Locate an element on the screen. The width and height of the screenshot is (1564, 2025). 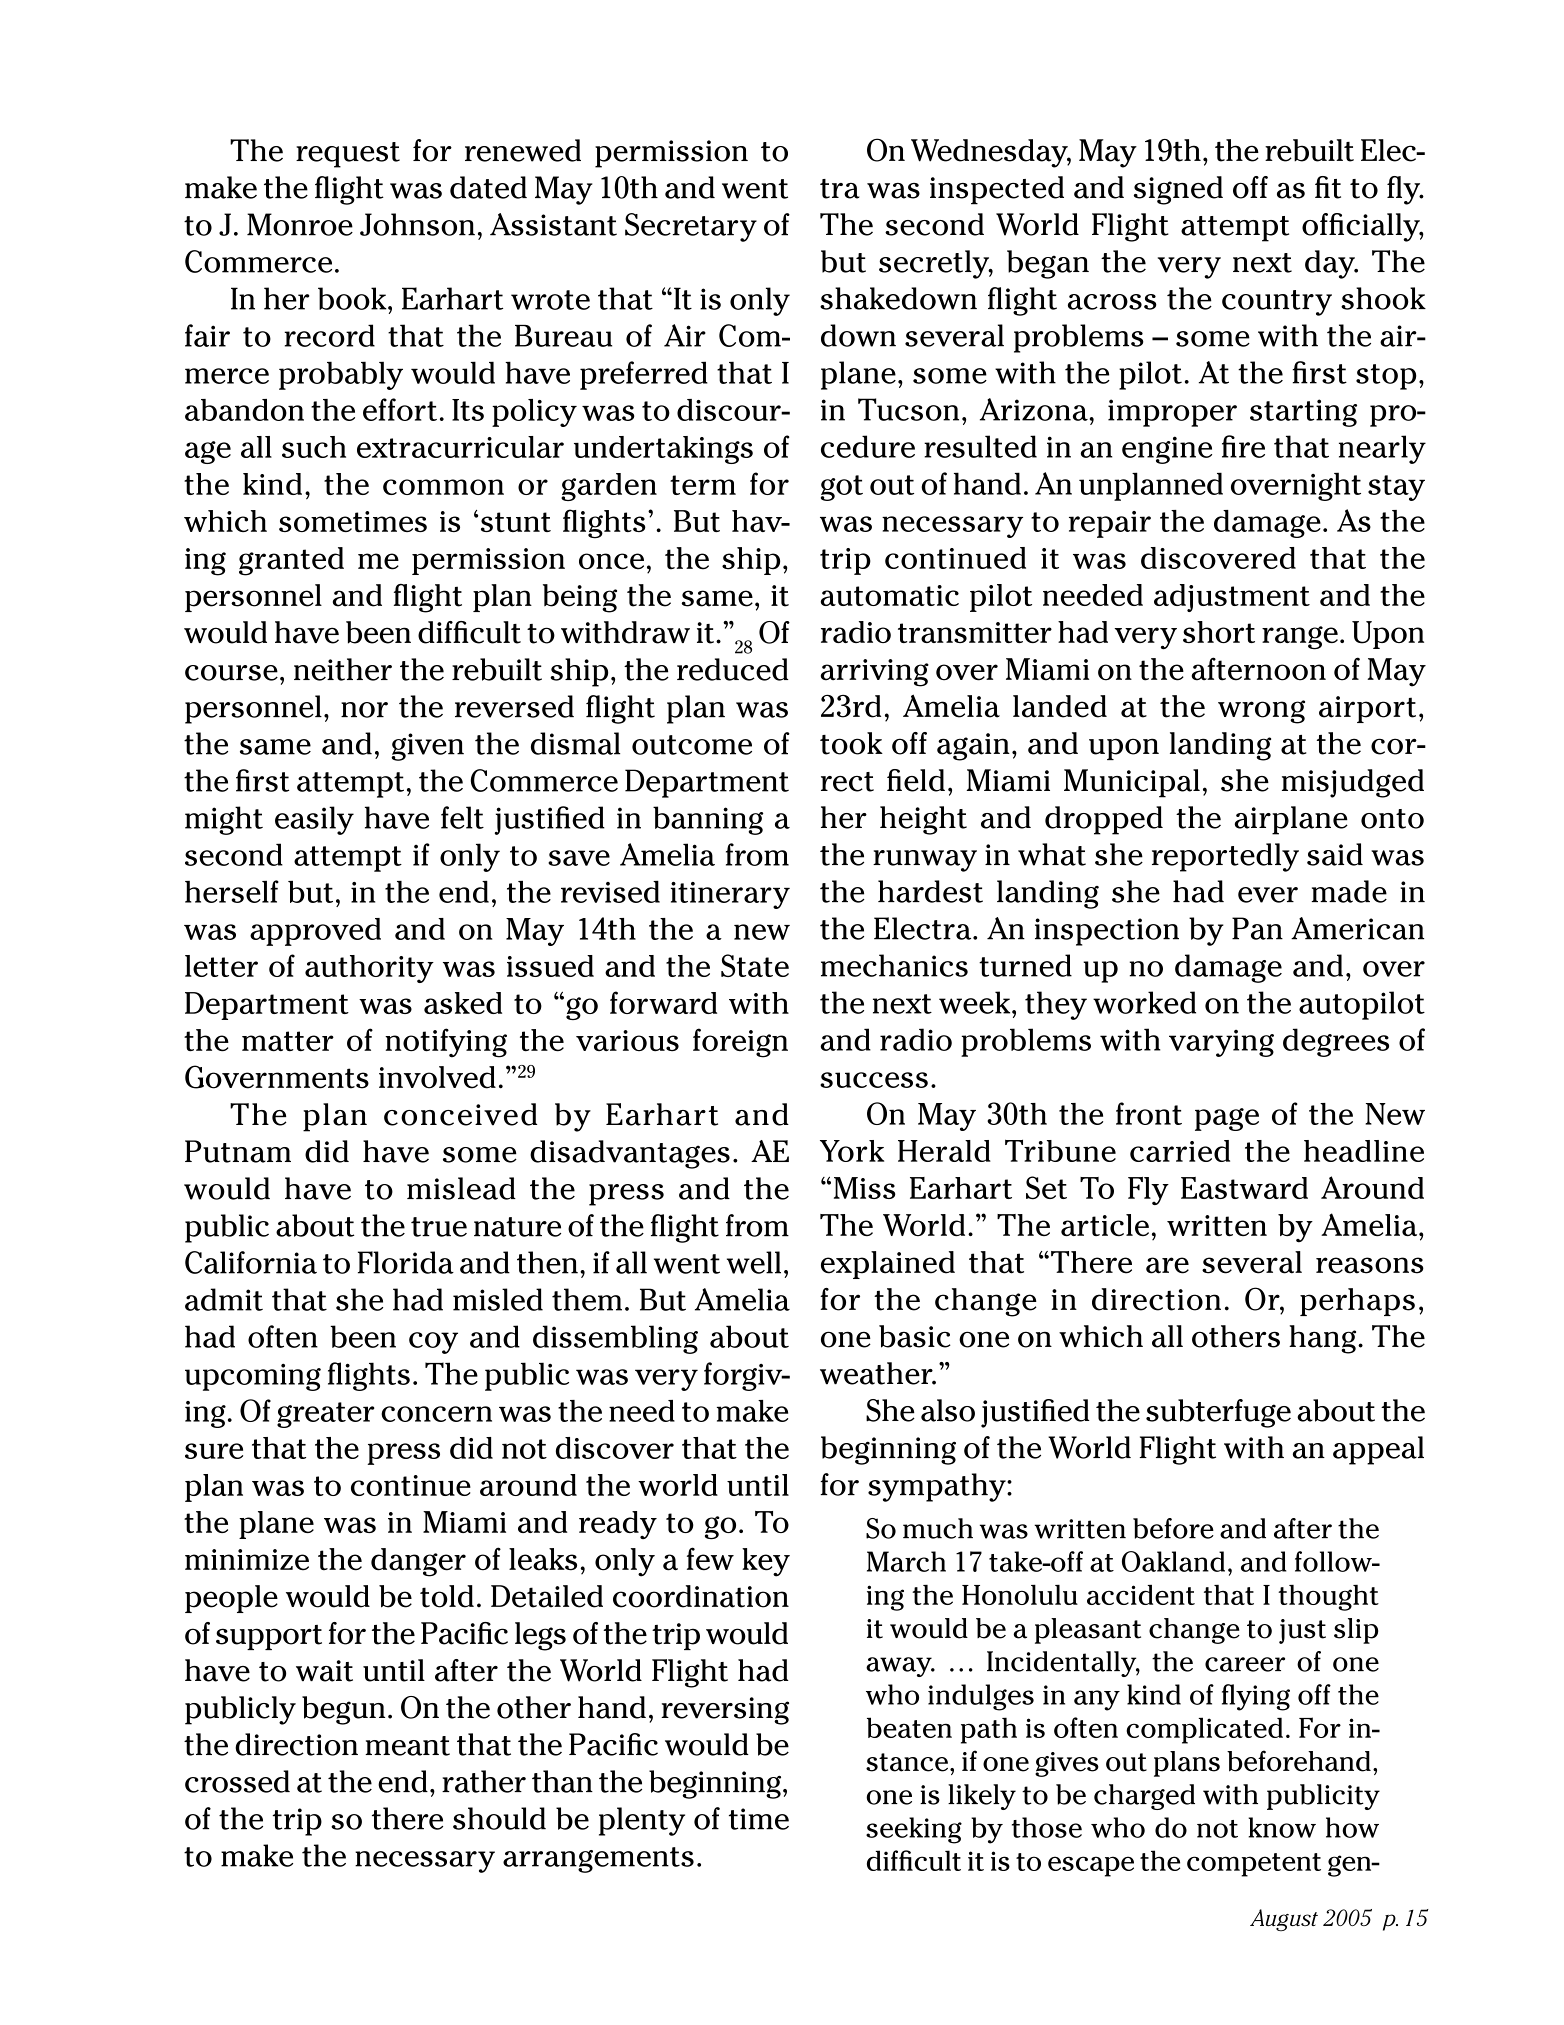
Secretary is located at coordinates (691, 227).
